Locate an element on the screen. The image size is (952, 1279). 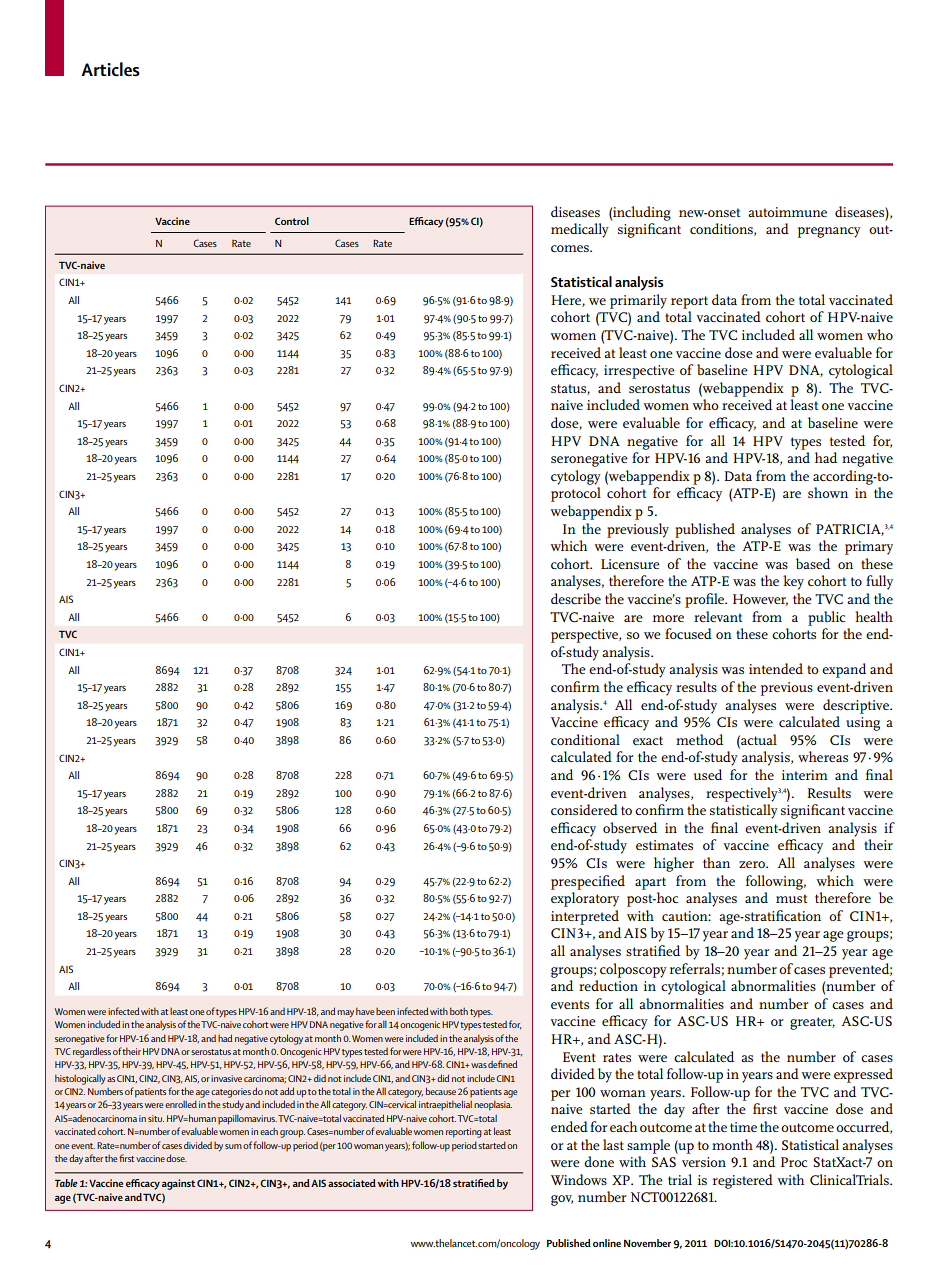
gov is located at coordinates (562, 1200).
